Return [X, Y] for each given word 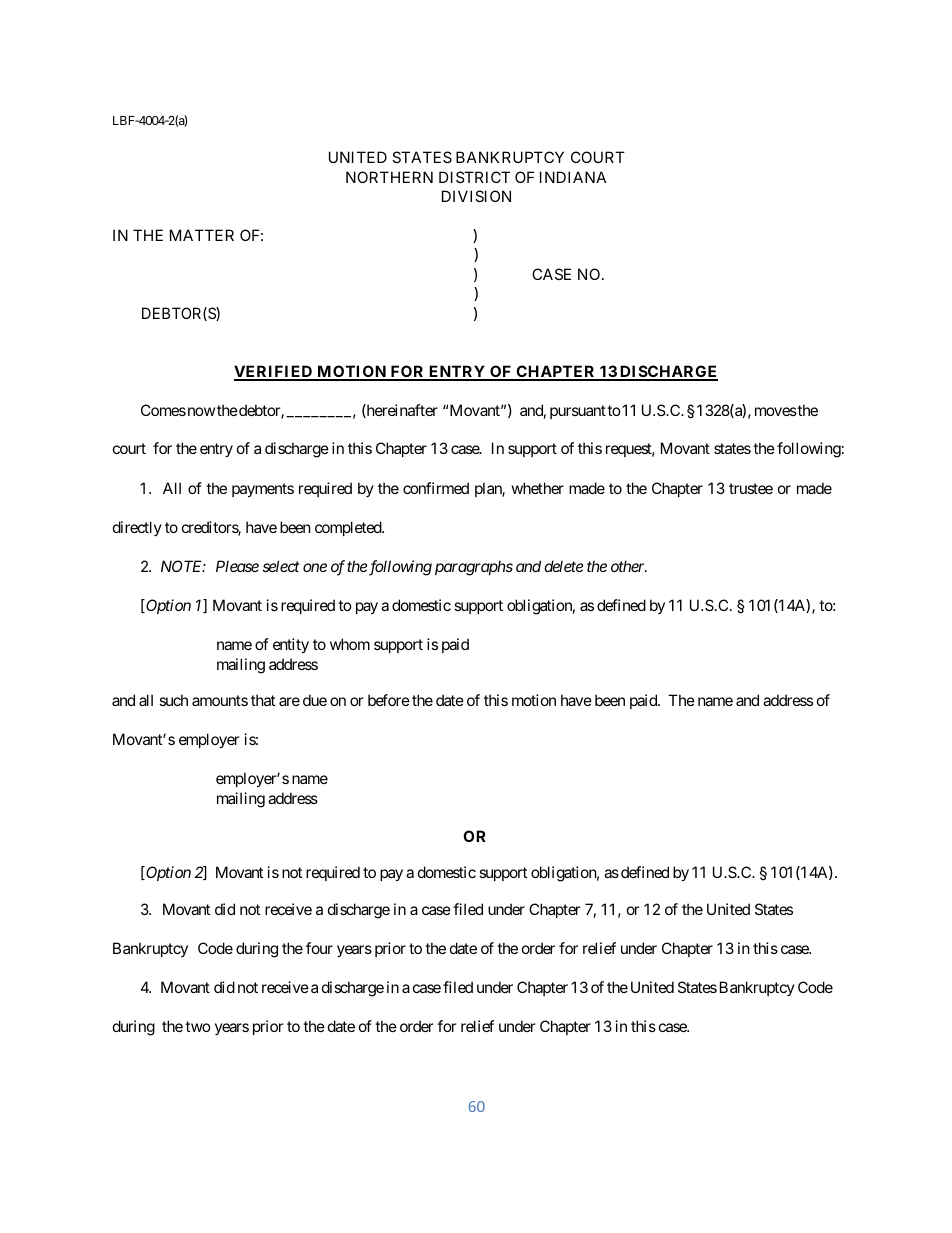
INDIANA [573, 177]
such [173, 700]
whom [350, 644]
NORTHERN [389, 177]
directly [137, 528]
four [319, 948]
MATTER [202, 235]
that [263, 700]
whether [538, 488]
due [315, 700]
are [289, 701]
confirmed [436, 488]
